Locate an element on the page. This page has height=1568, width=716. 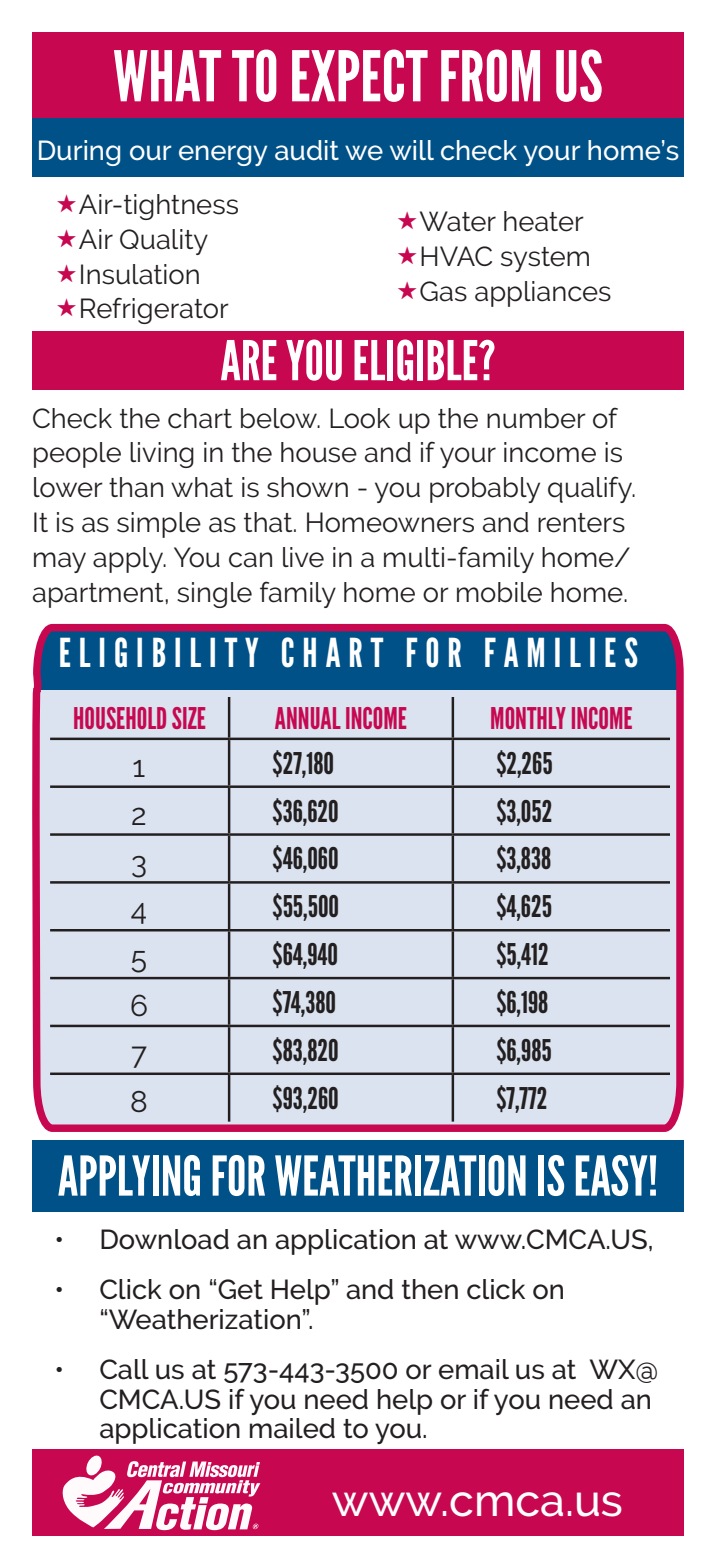
During is located at coordinates (79, 153).
